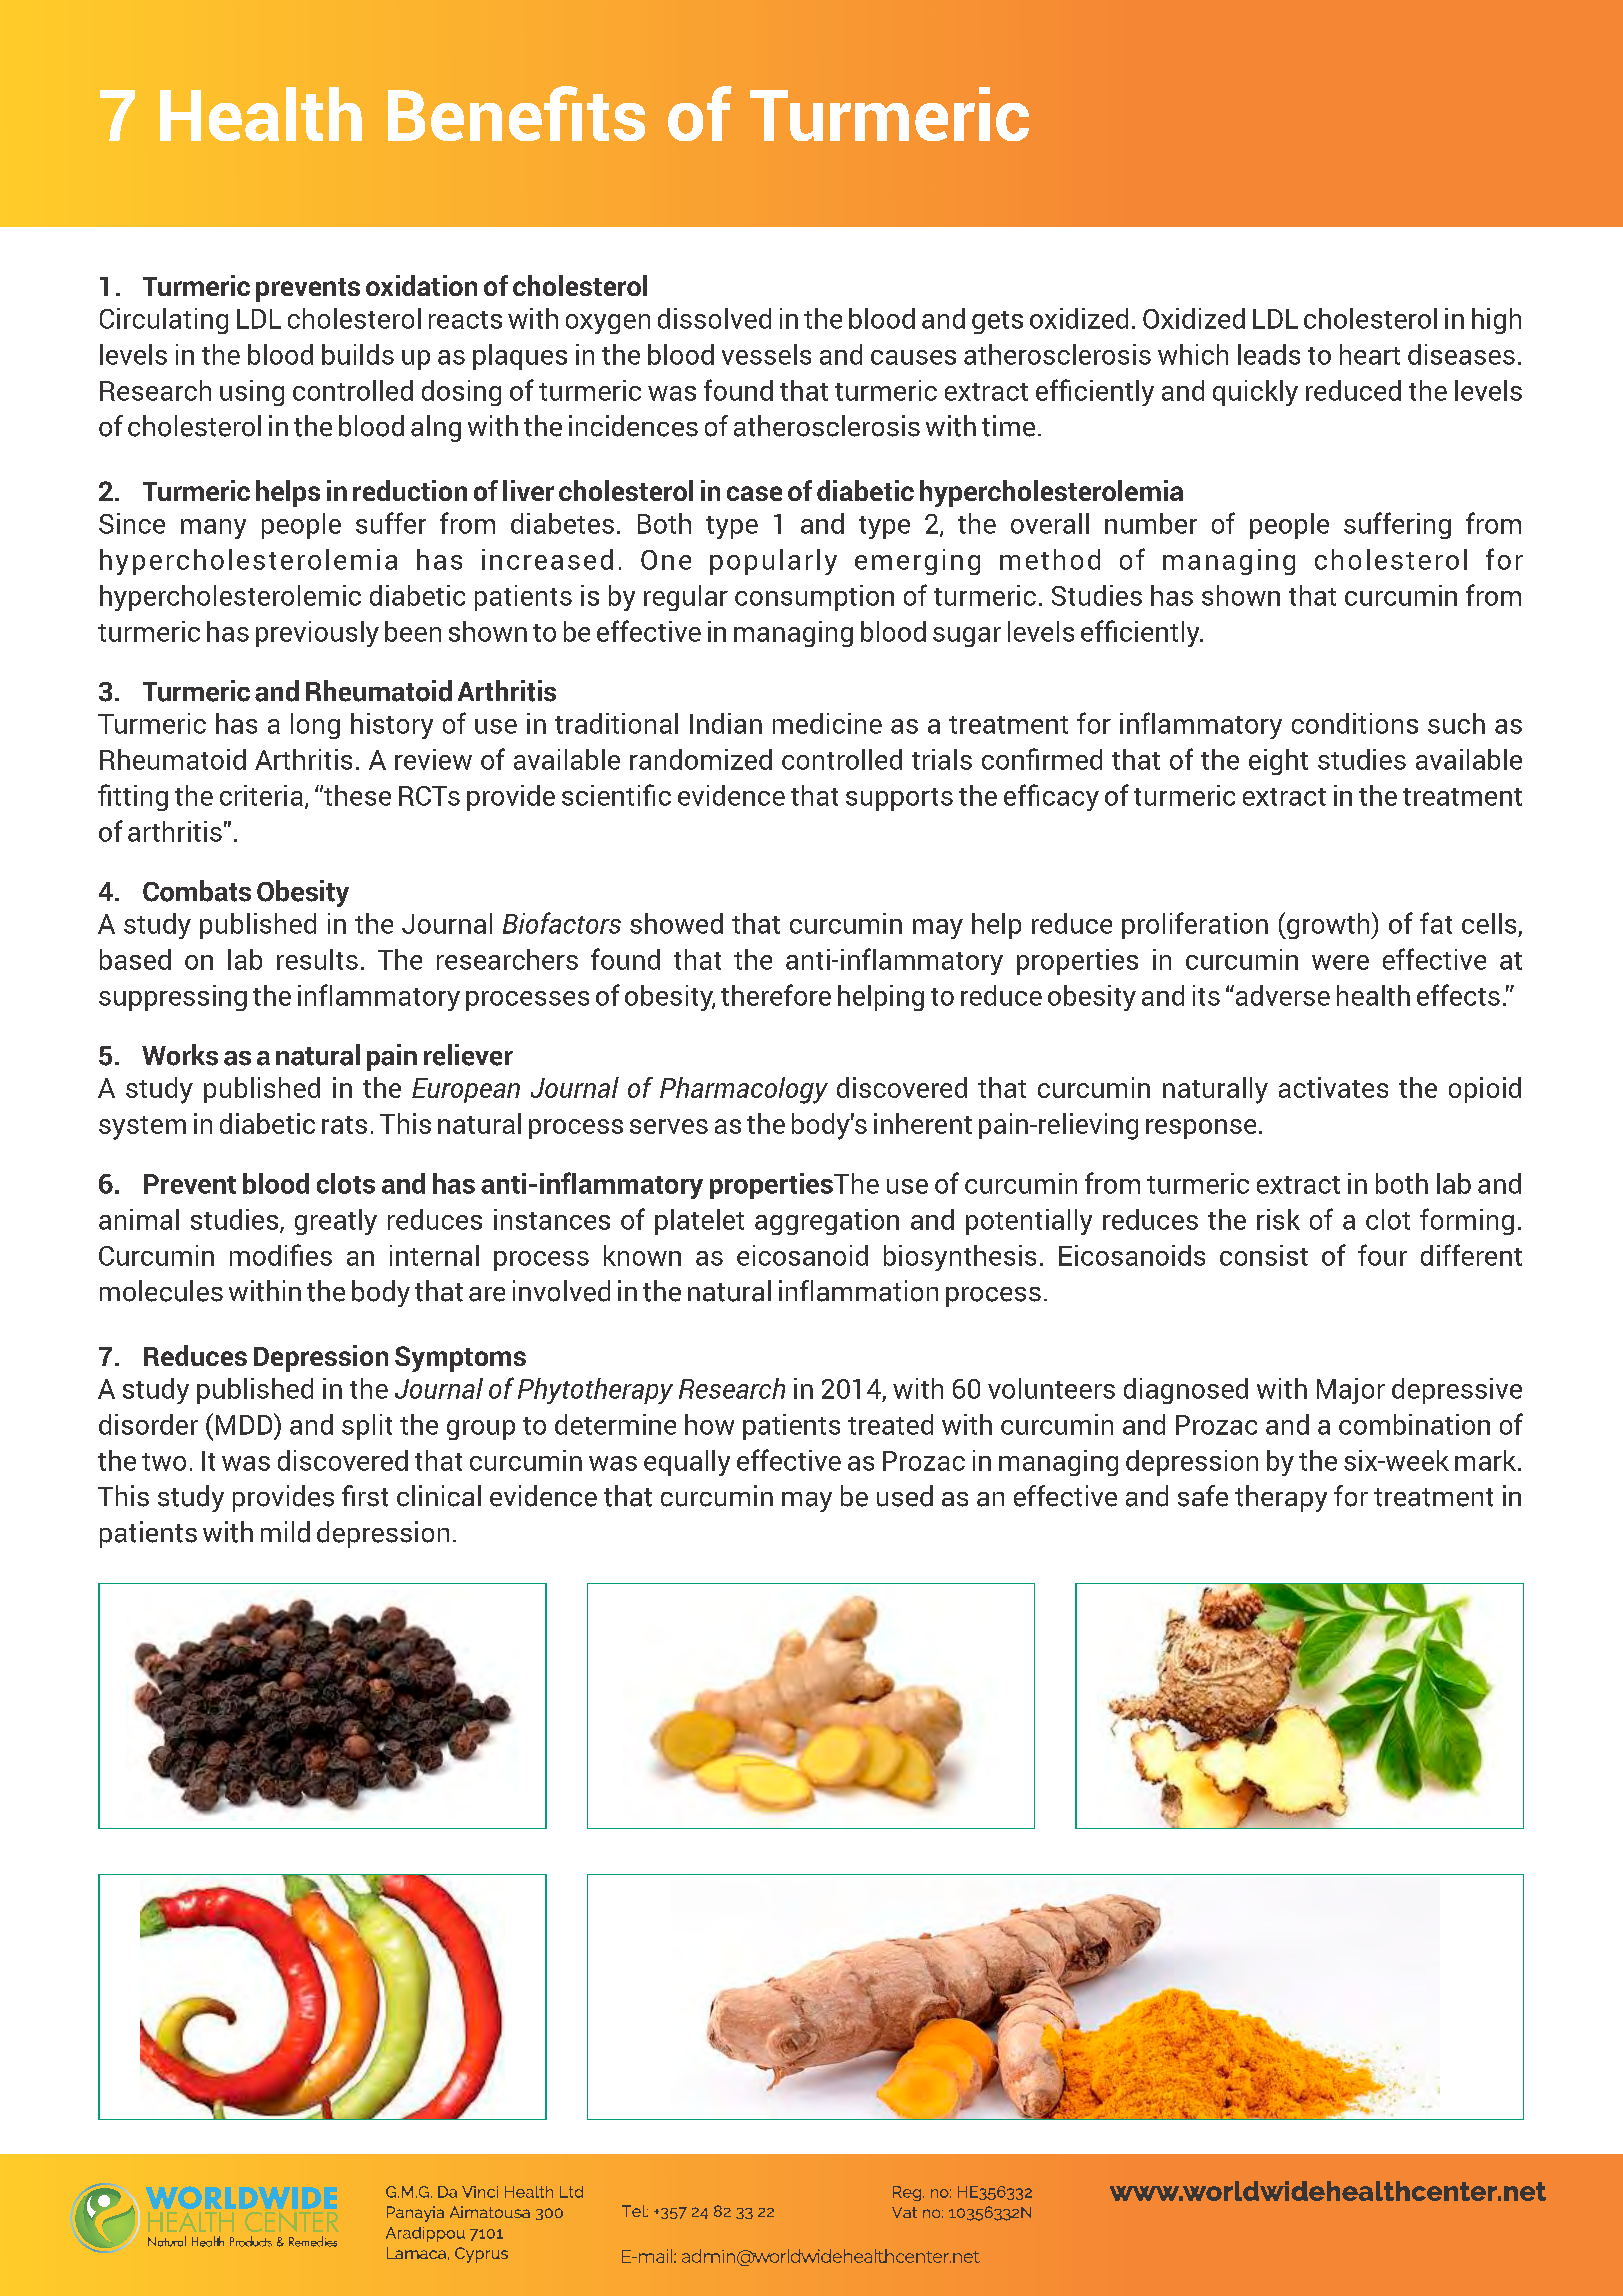 The height and width of the document is (2296, 1623). I want to click on number, so click(1151, 523).
